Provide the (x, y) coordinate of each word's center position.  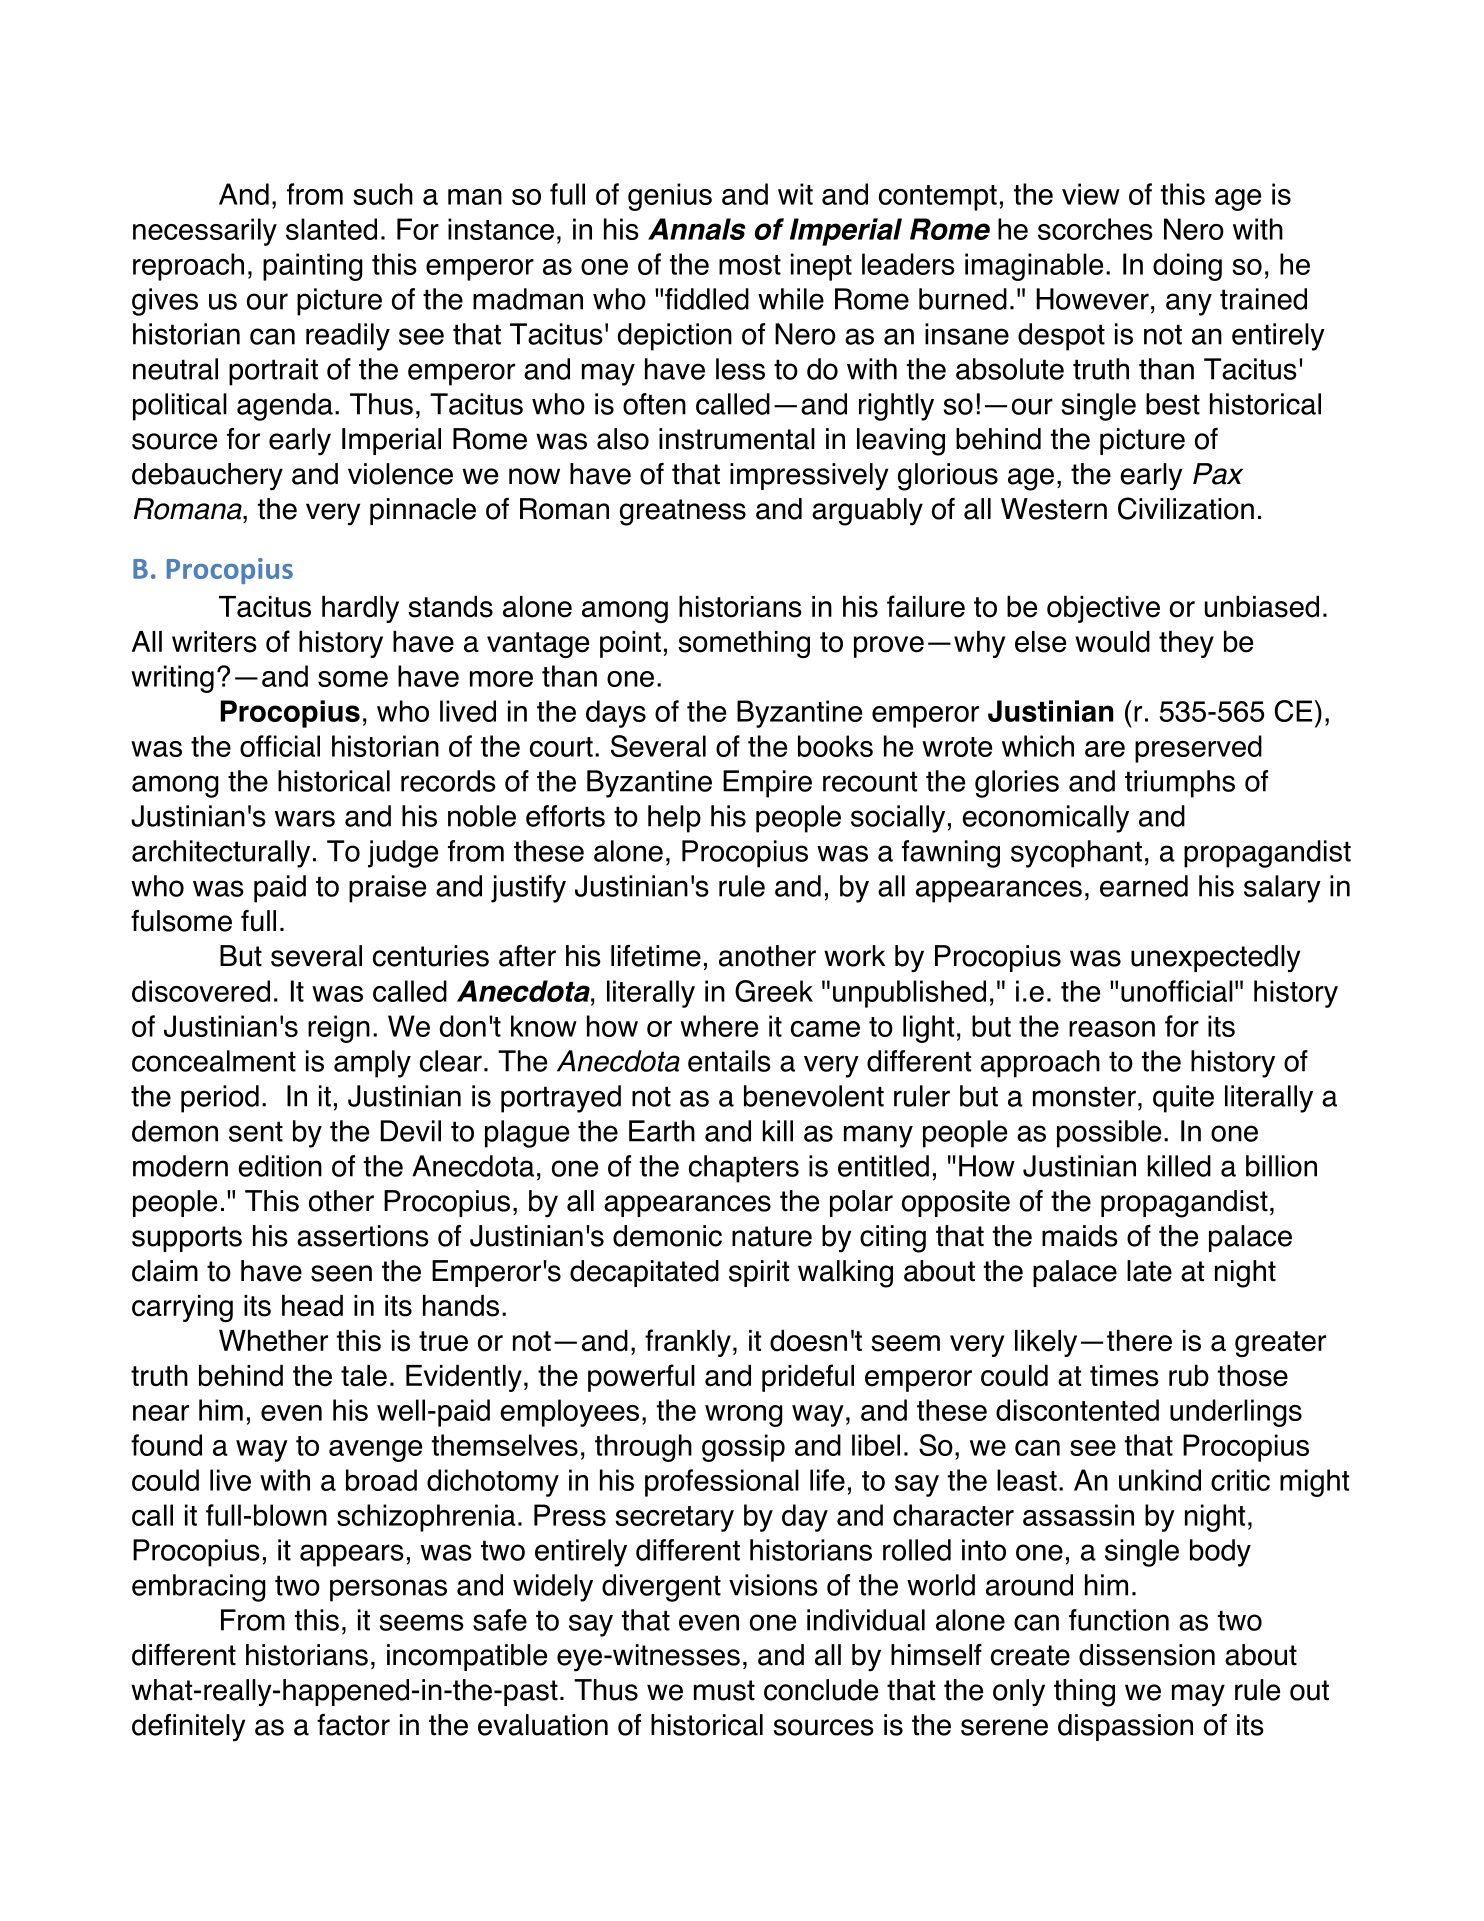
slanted (331, 229)
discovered (201, 991)
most (750, 265)
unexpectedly (1215, 959)
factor (353, 1725)
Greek (774, 991)
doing (1187, 267)
